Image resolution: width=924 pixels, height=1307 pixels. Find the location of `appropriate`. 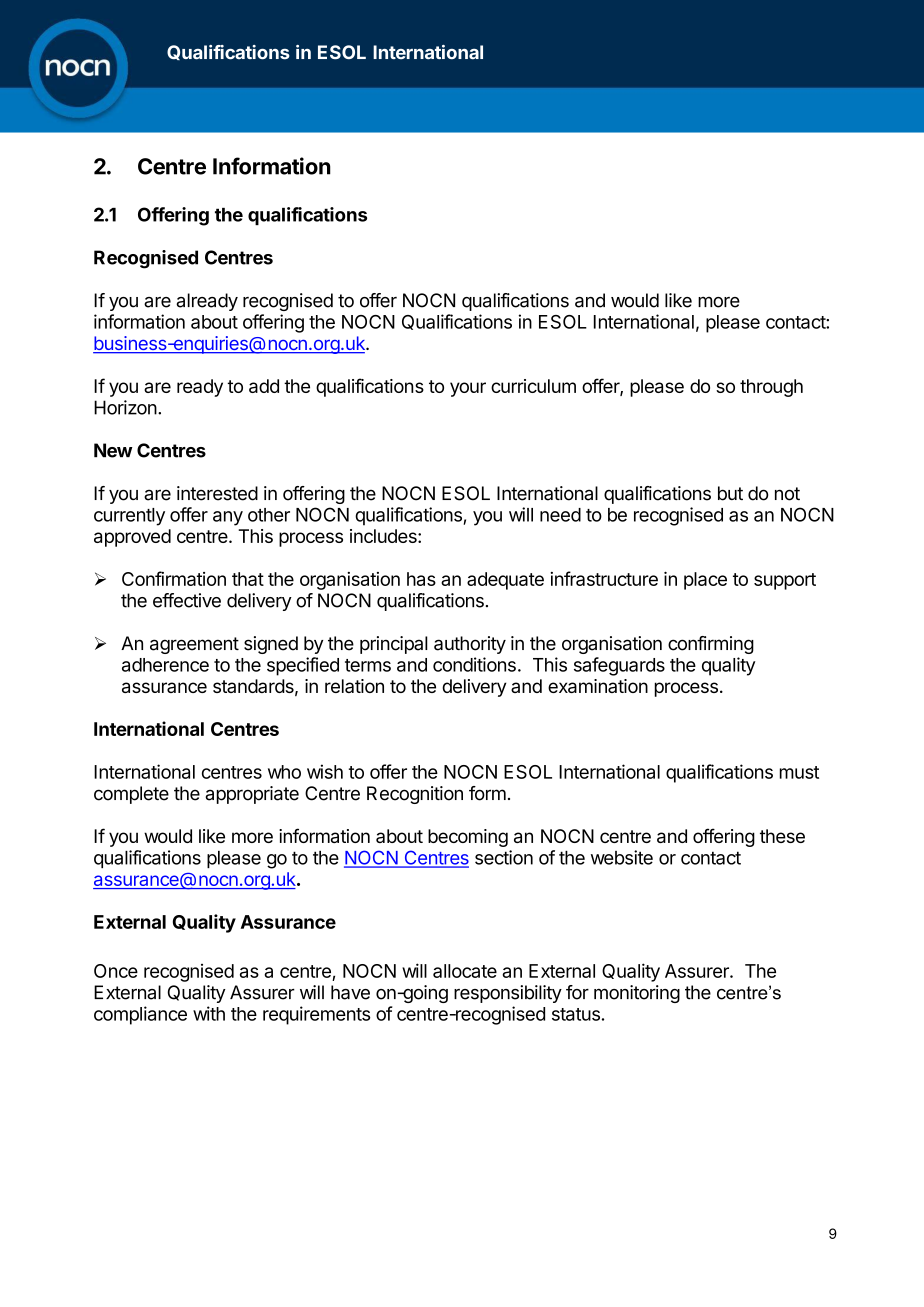

appropriate is located at coordinates (252, 795).
